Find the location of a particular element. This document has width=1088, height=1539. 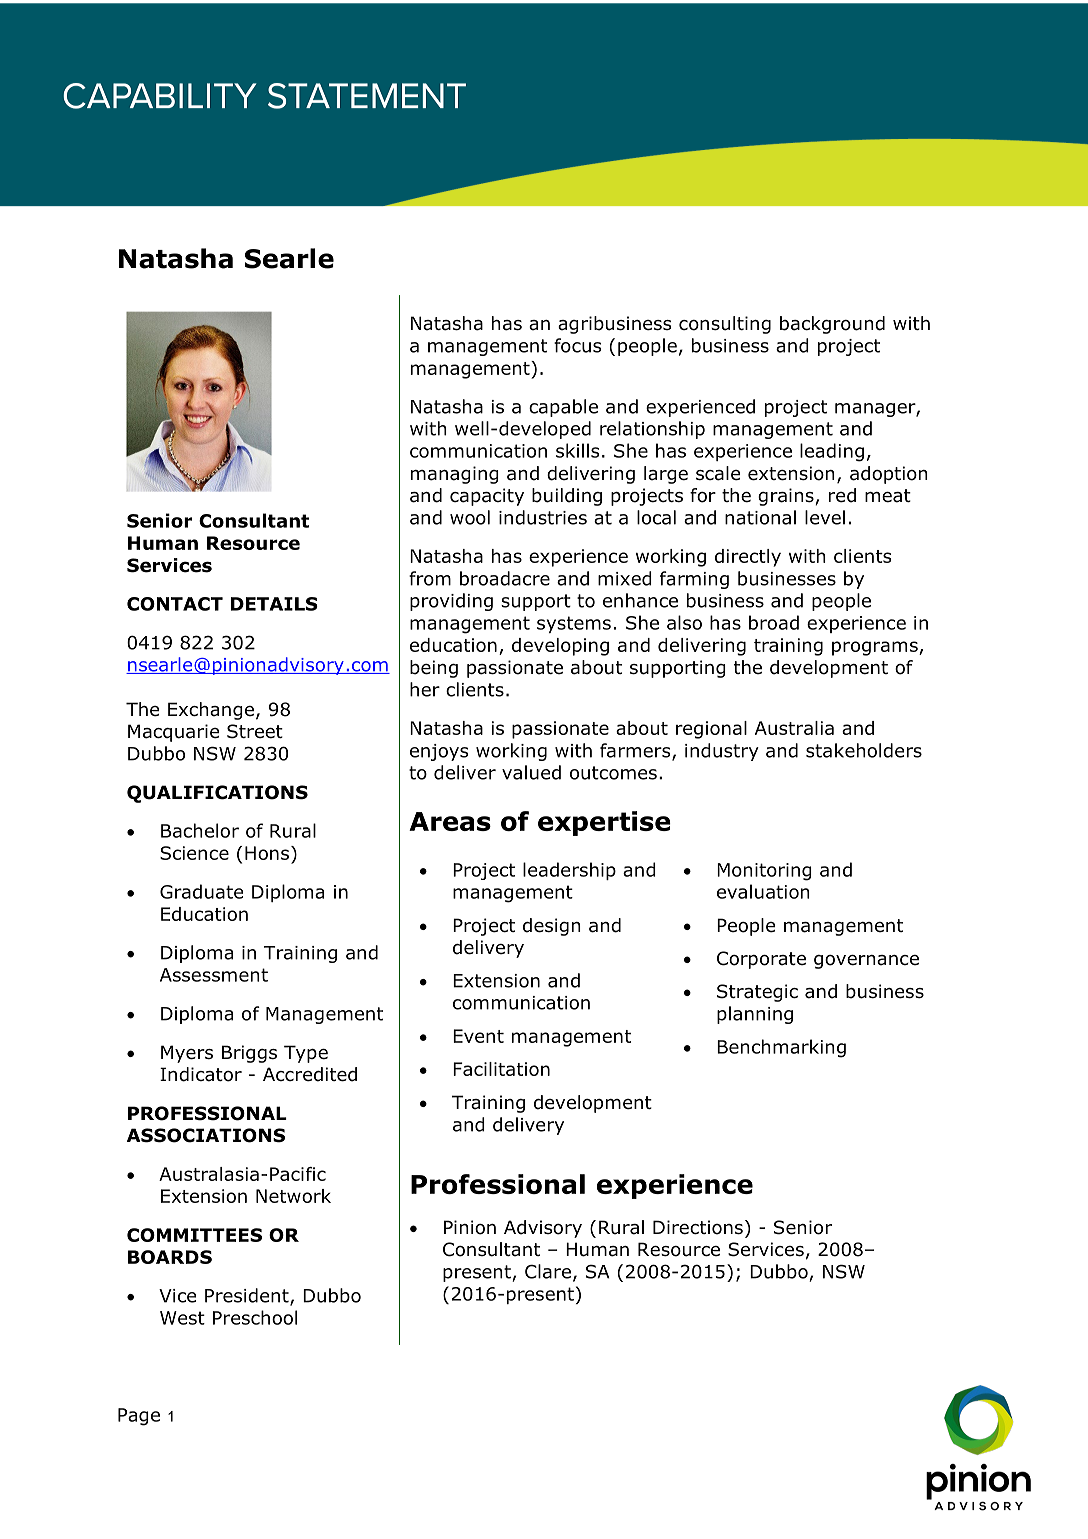

Directions is located at coordinates (698, 1227).
